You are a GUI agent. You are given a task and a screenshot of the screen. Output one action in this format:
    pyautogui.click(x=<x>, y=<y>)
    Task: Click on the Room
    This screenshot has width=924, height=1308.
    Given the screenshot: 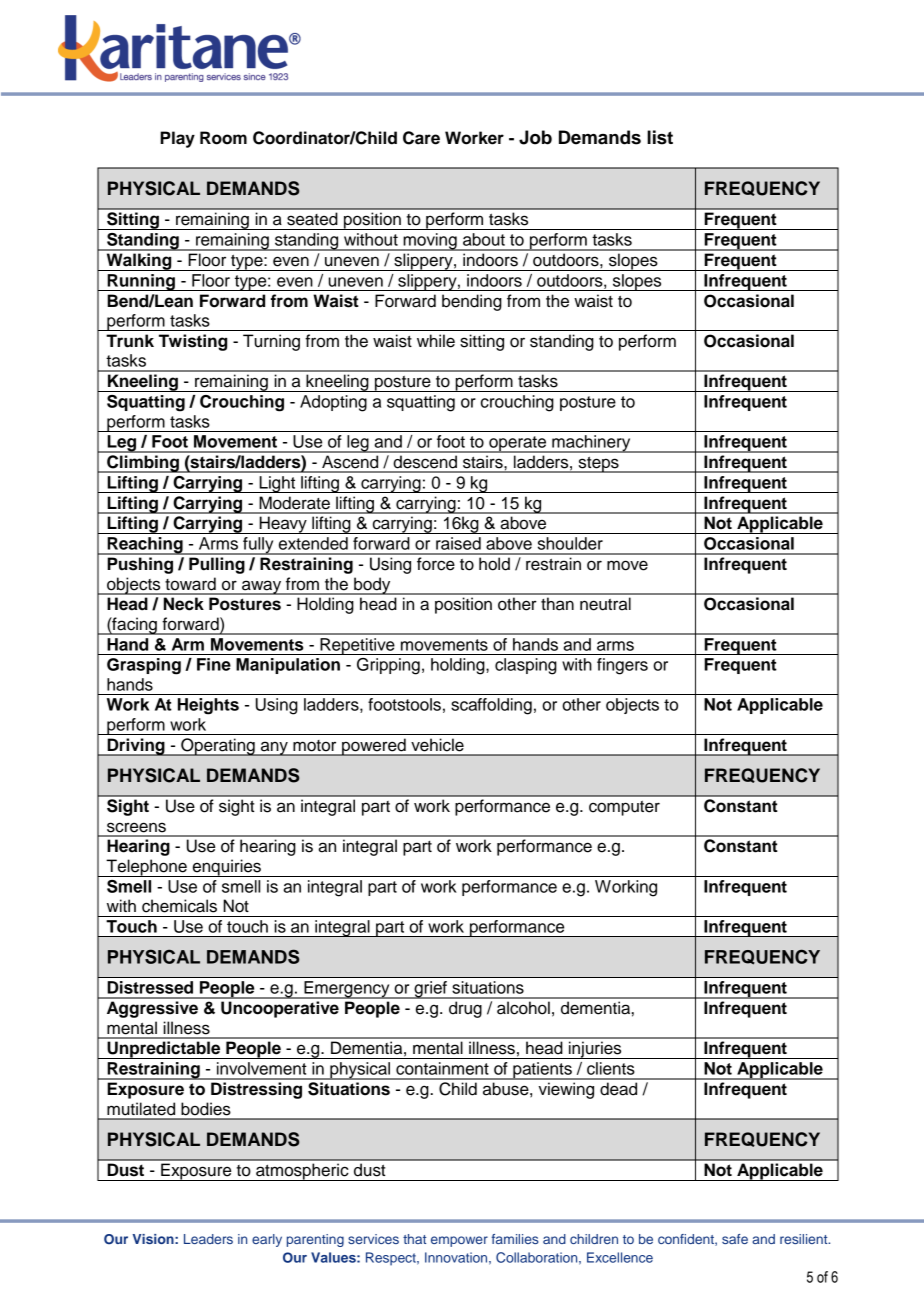 What is the action you would take?
    pyautogui.click(x=223, y=138)
